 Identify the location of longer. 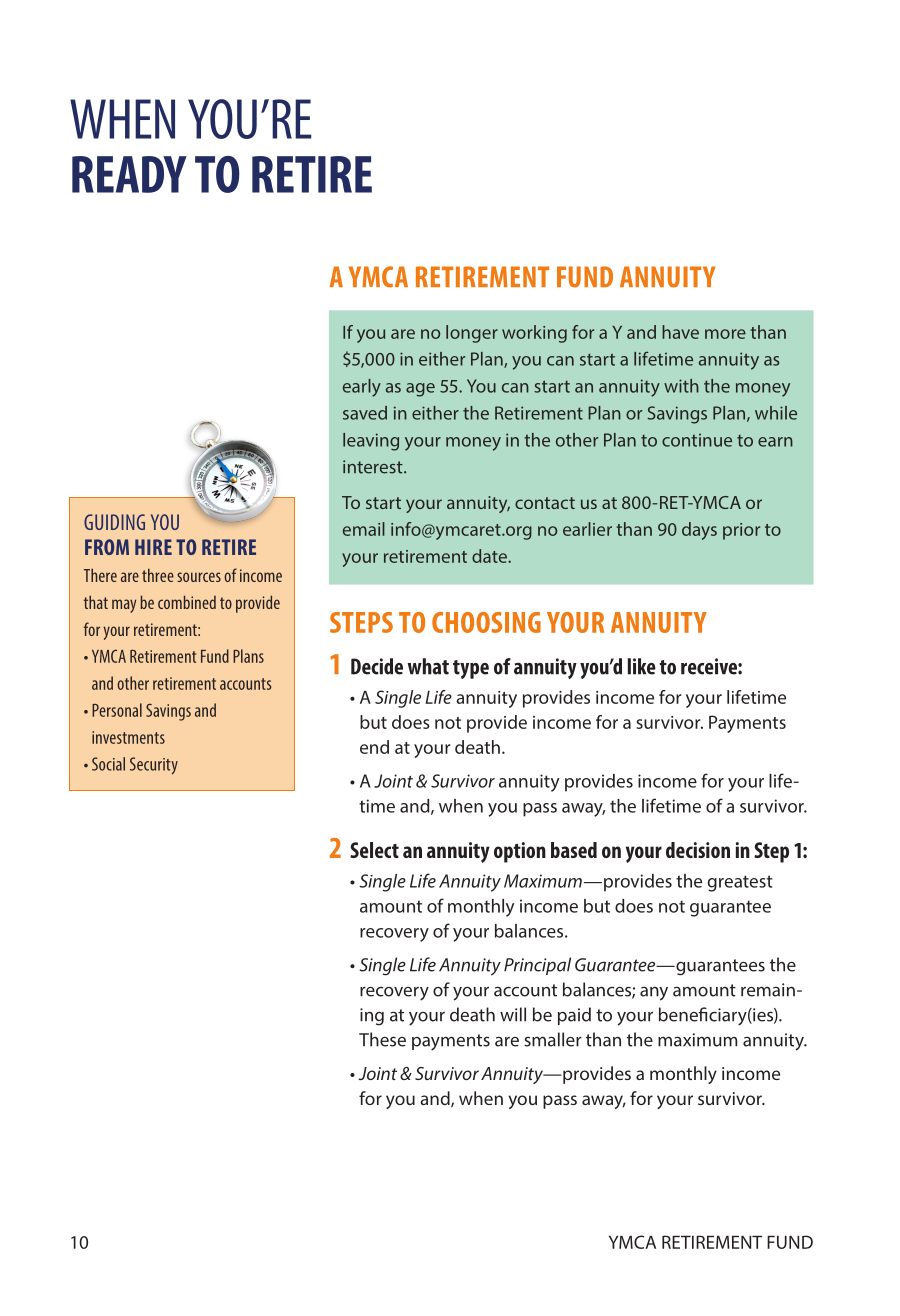
(472, 334).
